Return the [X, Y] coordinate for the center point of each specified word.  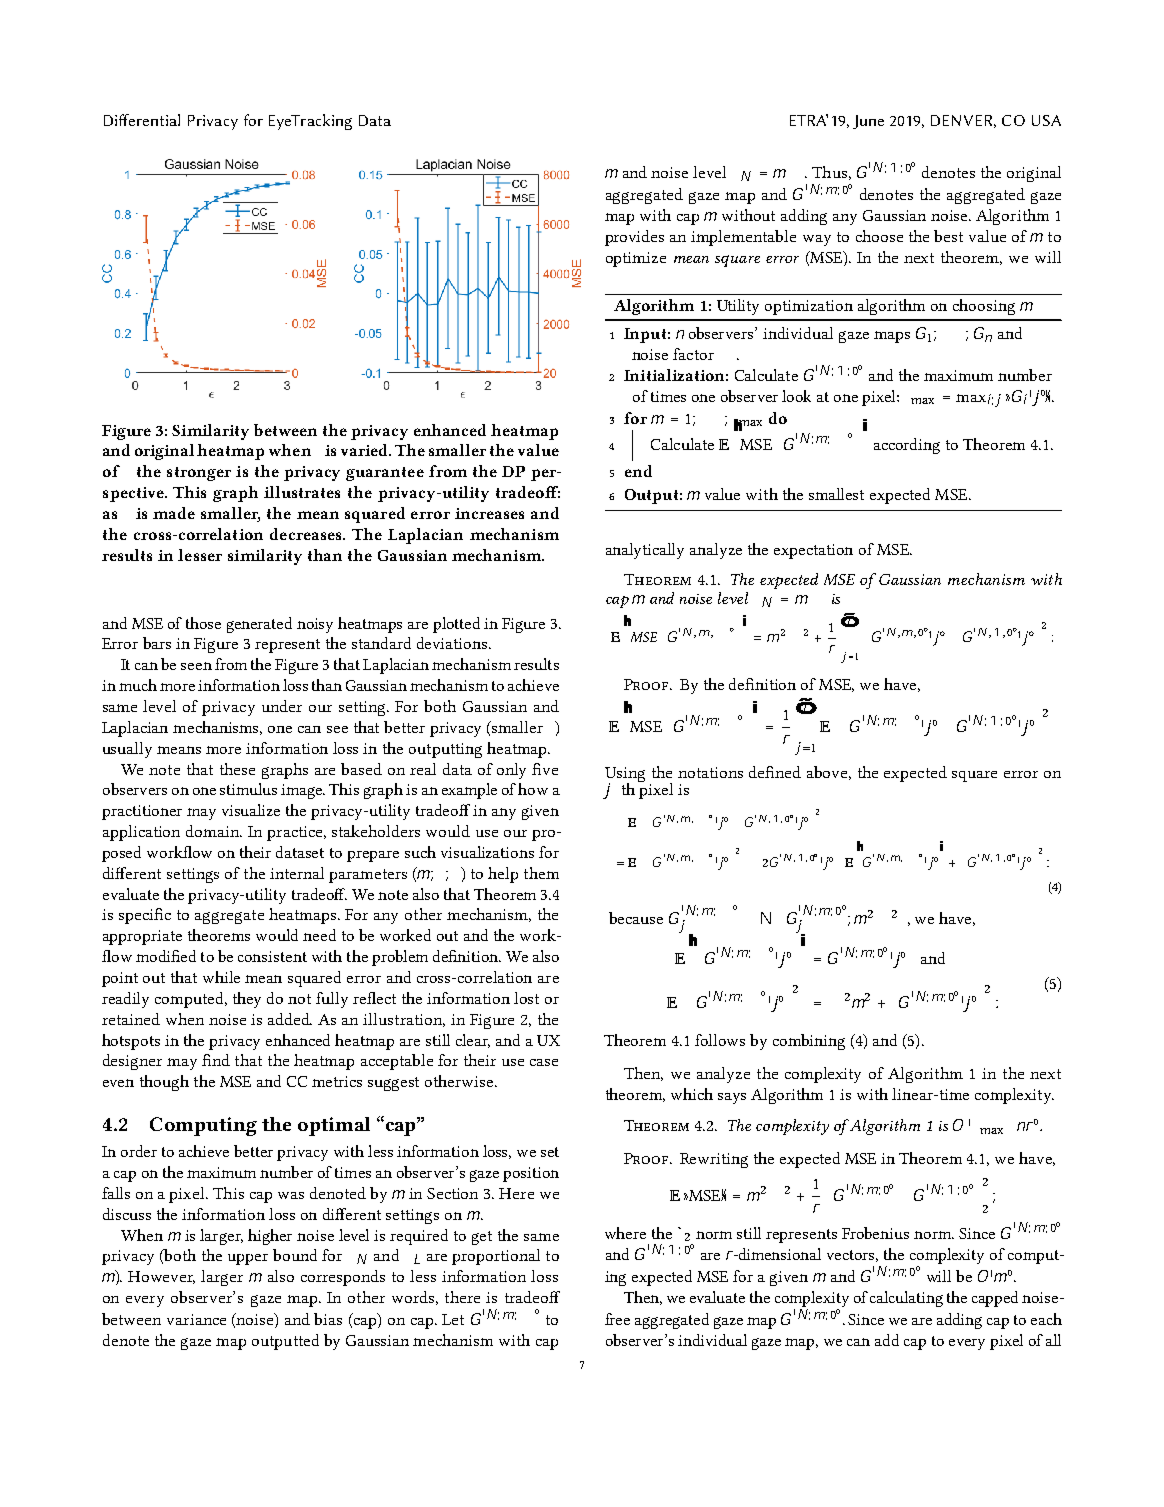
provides [634, 238]
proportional [496, 1257]
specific [145, 916]
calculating [906, 1299]
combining [809, 1042]
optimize [636, 259]
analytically [645, 551]
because [636, 918]
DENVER [963, 121]
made [174, 513]
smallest [836, 494]
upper [248, 1259]
